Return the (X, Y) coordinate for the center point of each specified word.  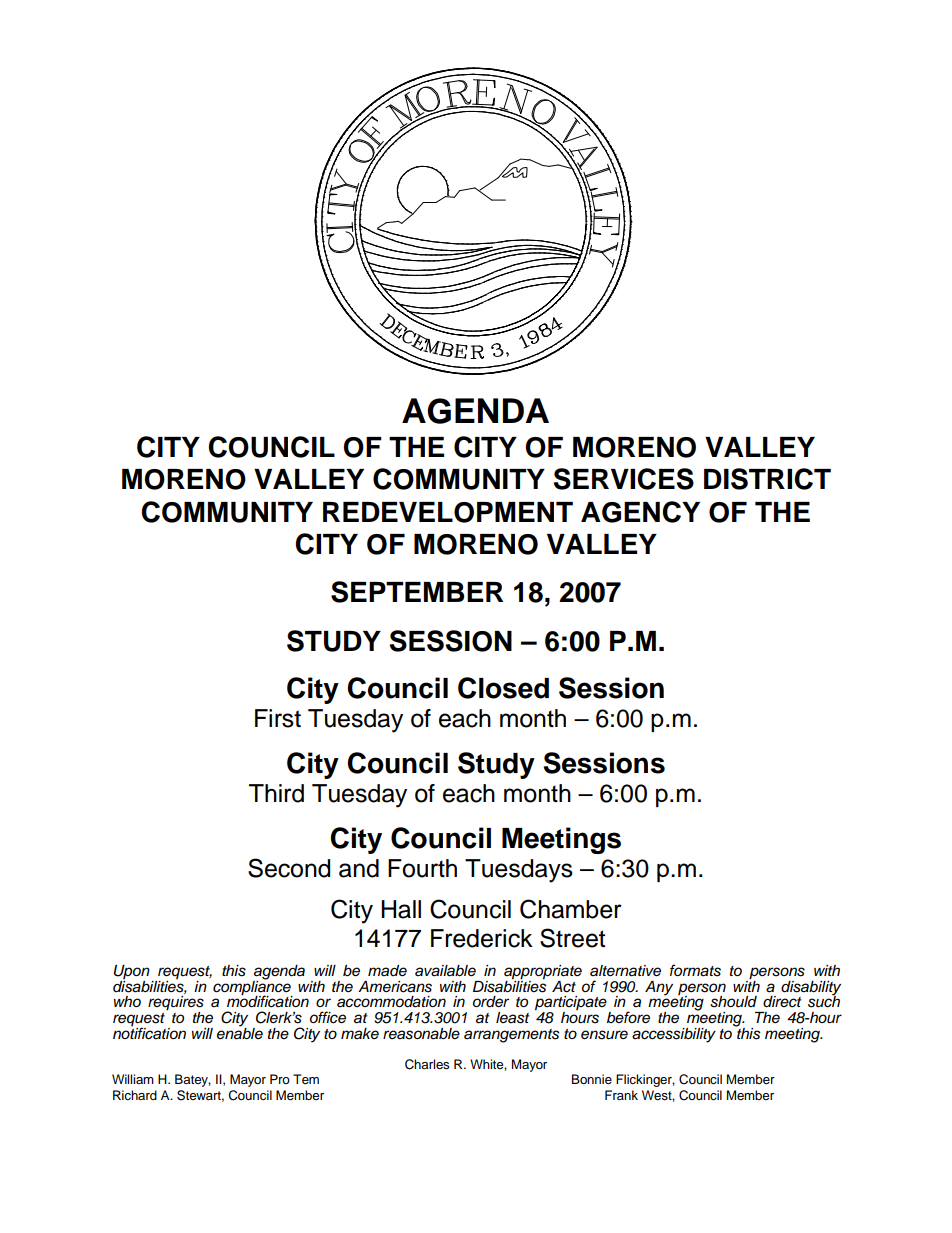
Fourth (422, 868)
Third (276, 793)
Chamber (571, 909)
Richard (135, 1095)
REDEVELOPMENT (448, 512)
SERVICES (623, 479)
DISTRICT (767, 479)
